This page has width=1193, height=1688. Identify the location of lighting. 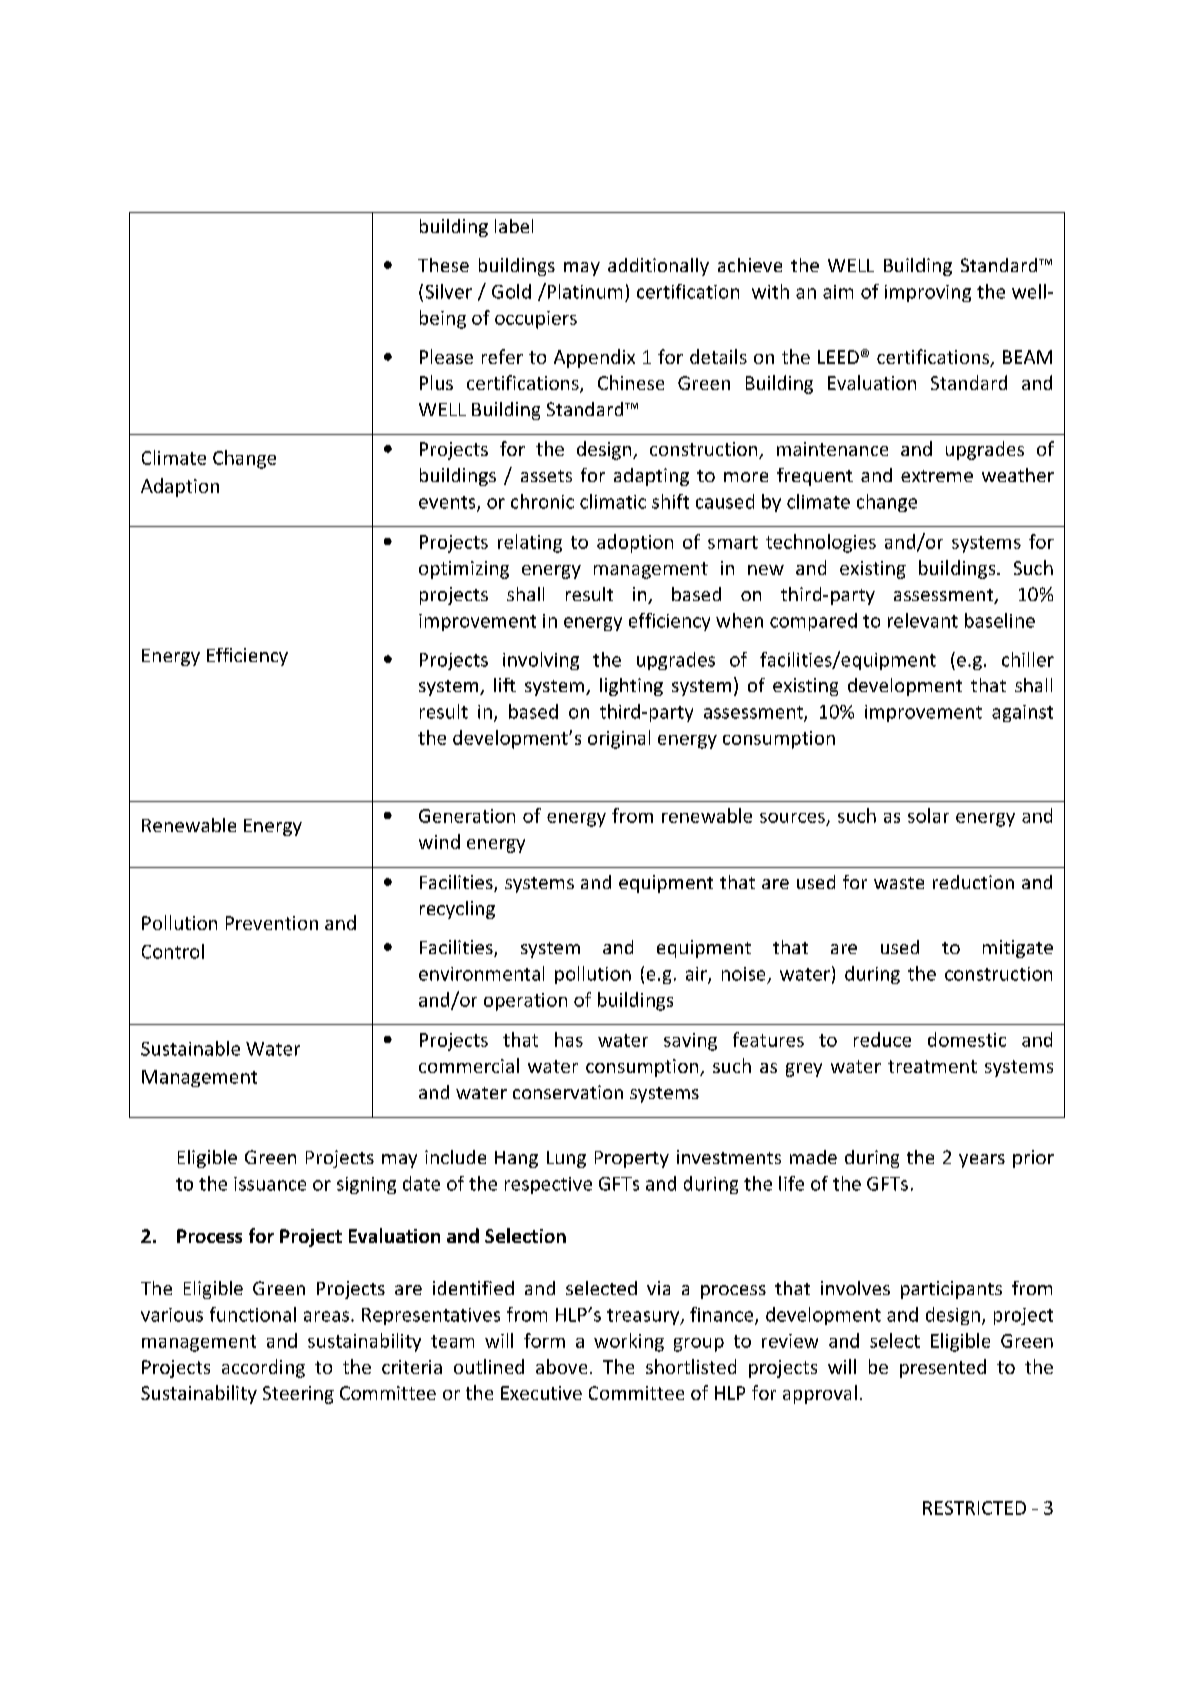
(631, 687).
